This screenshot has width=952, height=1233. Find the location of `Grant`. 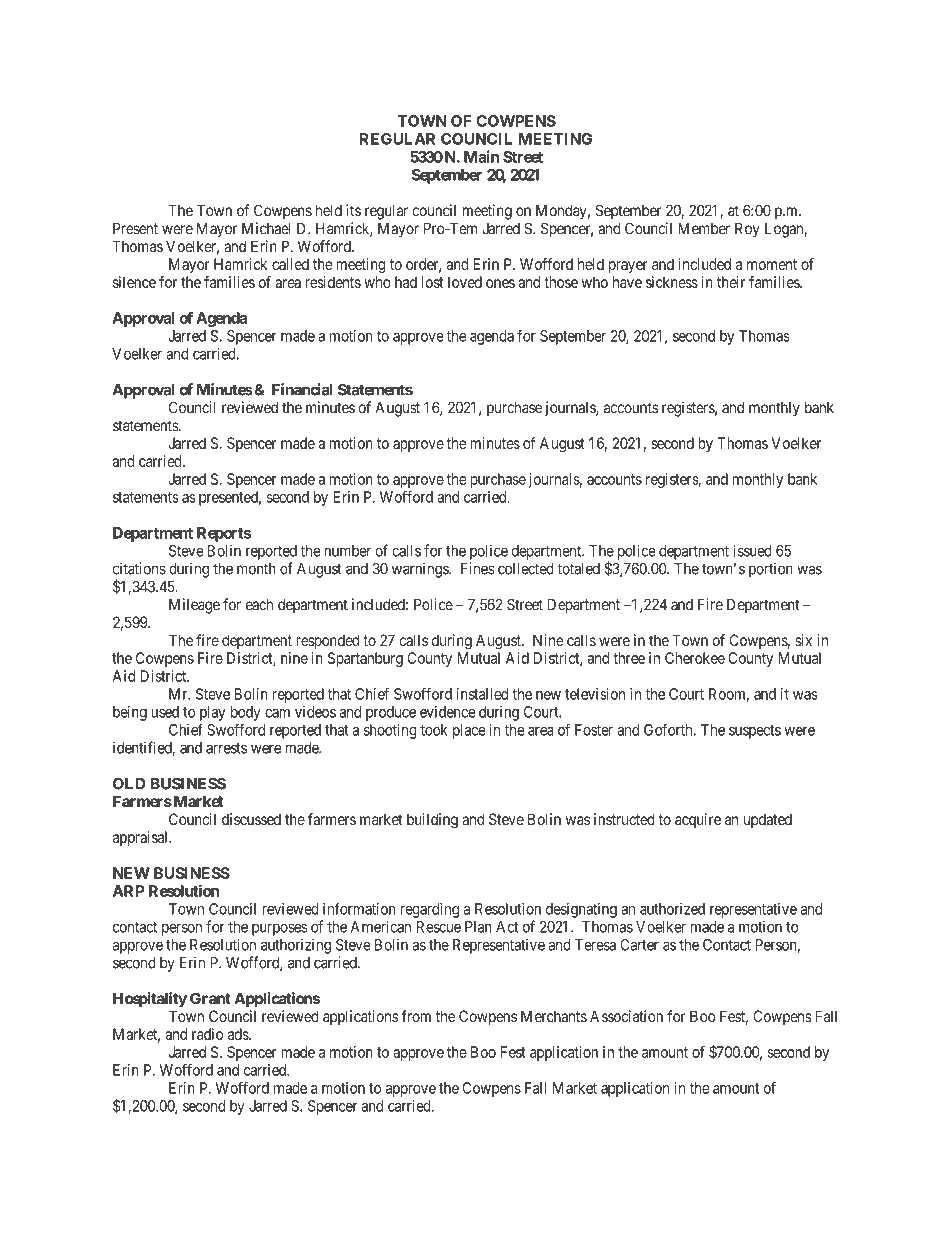

Grant is located at coordinates (210, 998).
